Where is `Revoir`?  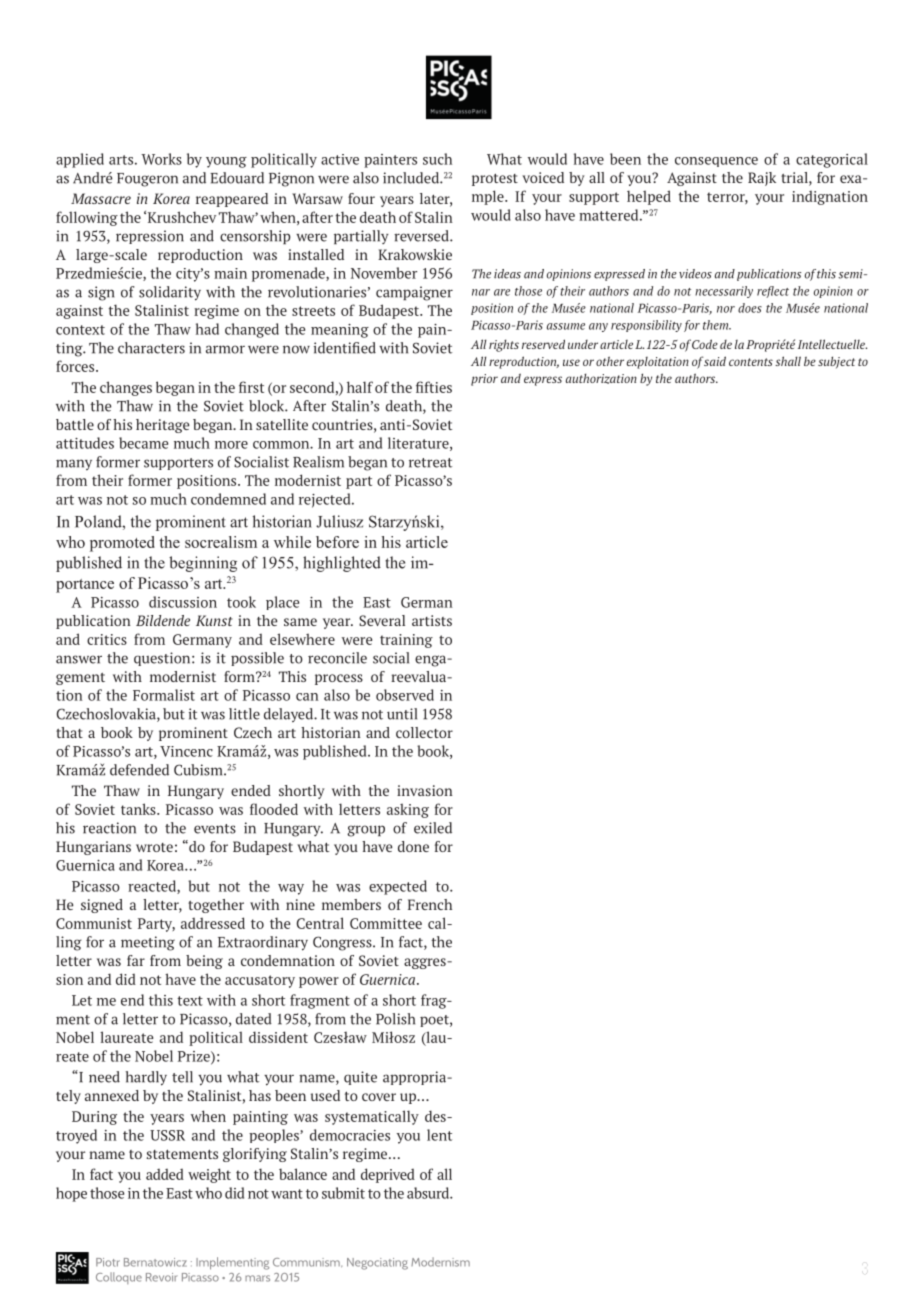
Revoir is located at coordinates (162, 1277).
